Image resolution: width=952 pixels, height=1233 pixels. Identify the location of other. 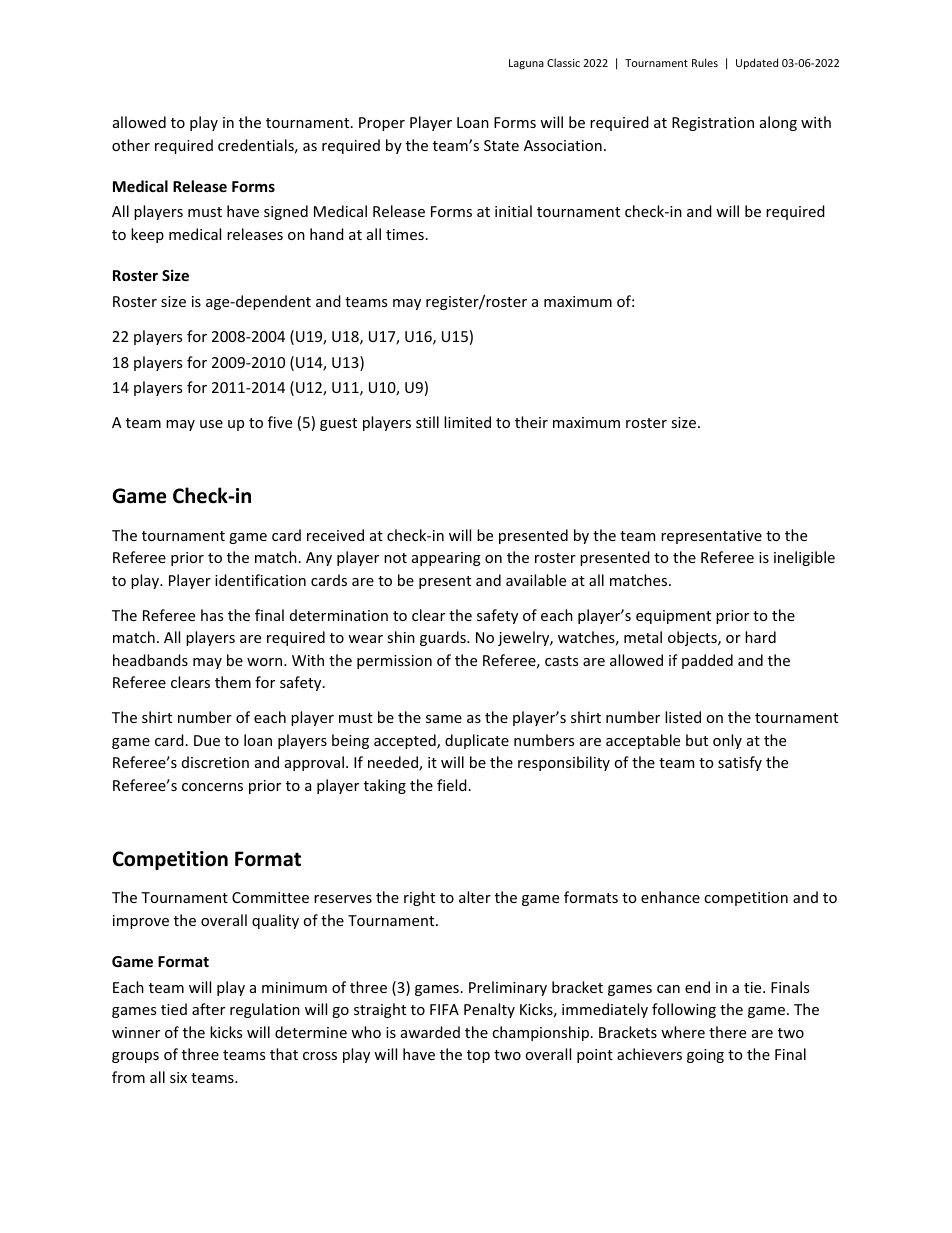
(131, 145).
